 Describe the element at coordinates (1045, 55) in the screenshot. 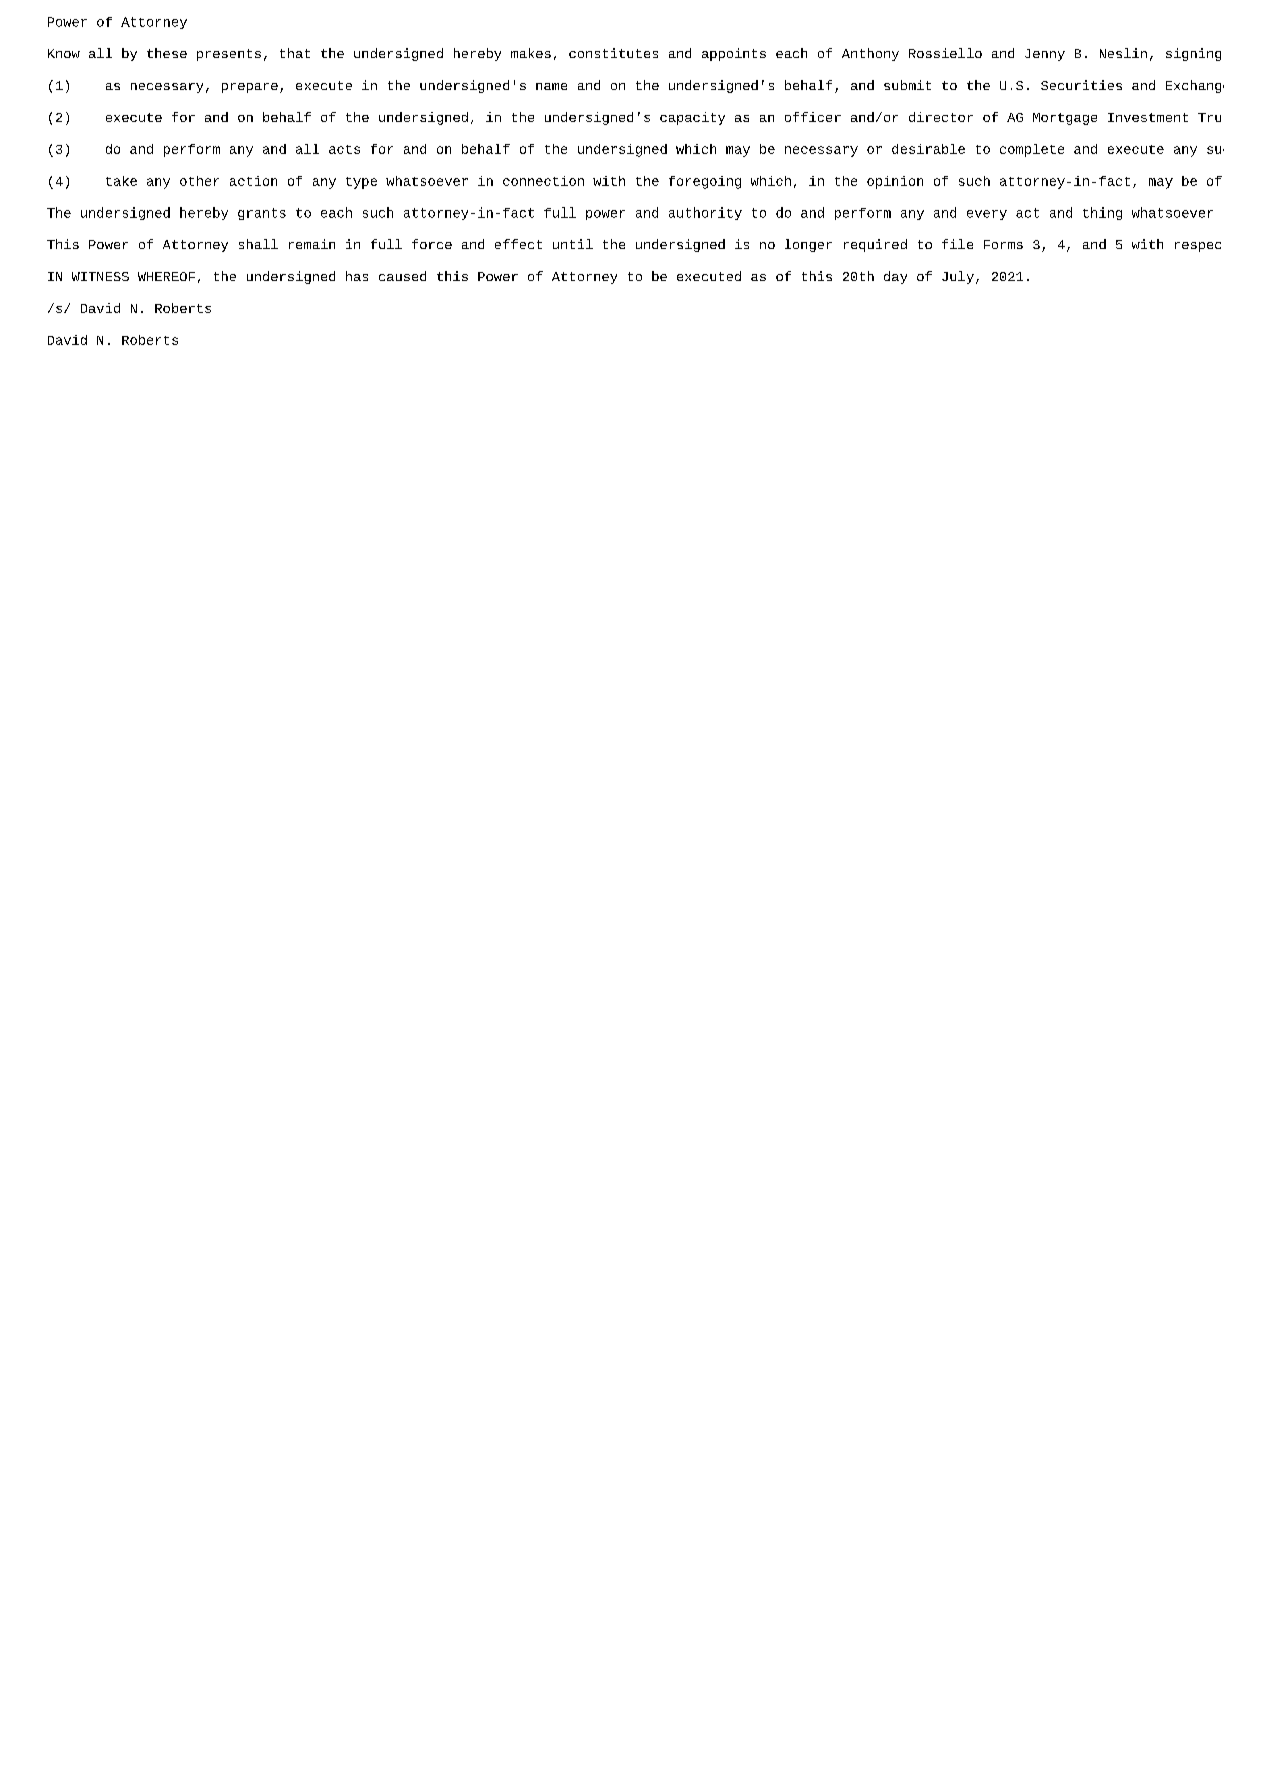

I see `Jenny` at that location.
